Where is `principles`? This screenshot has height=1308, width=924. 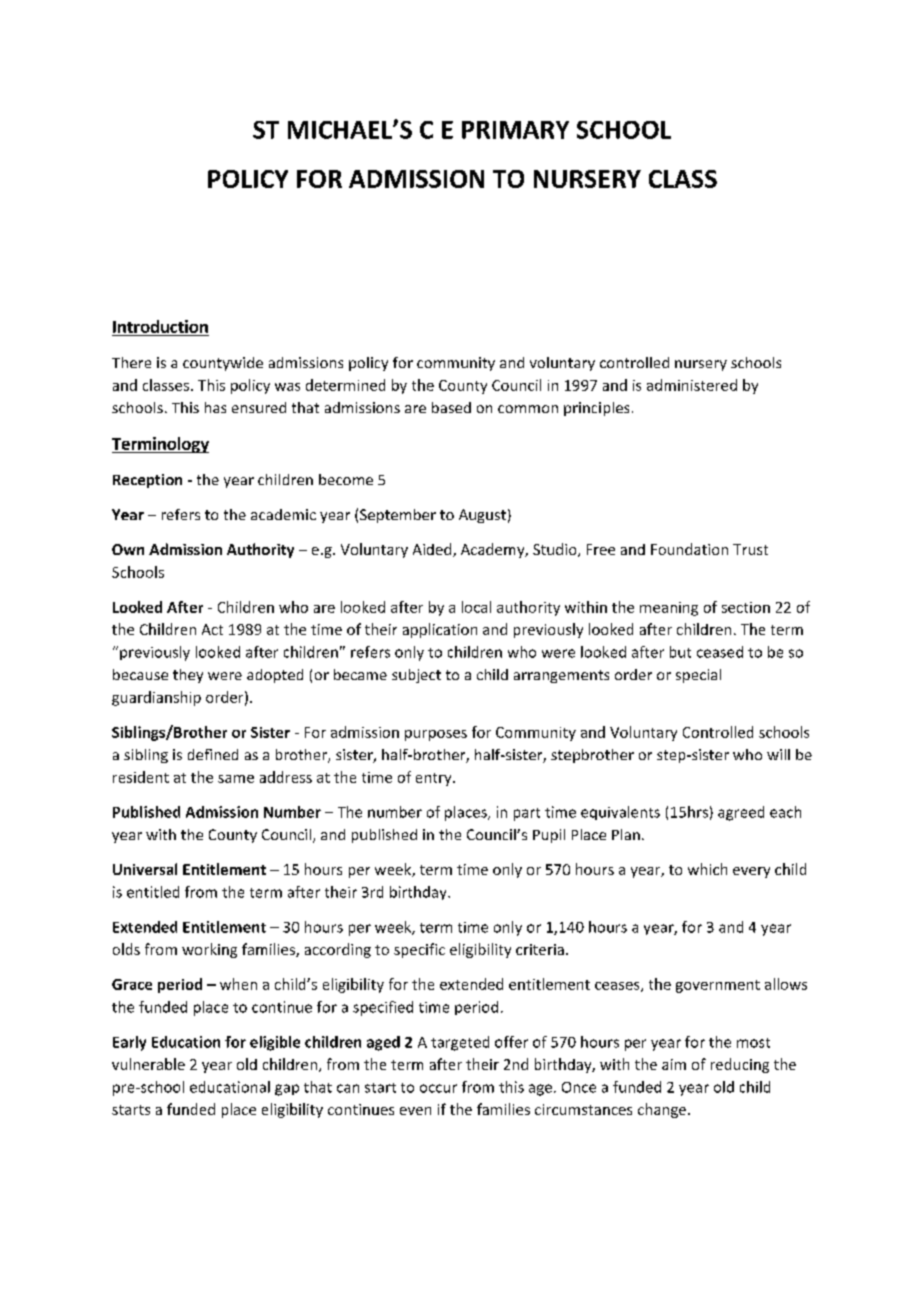 principles is located at coordinates (596, 409).
